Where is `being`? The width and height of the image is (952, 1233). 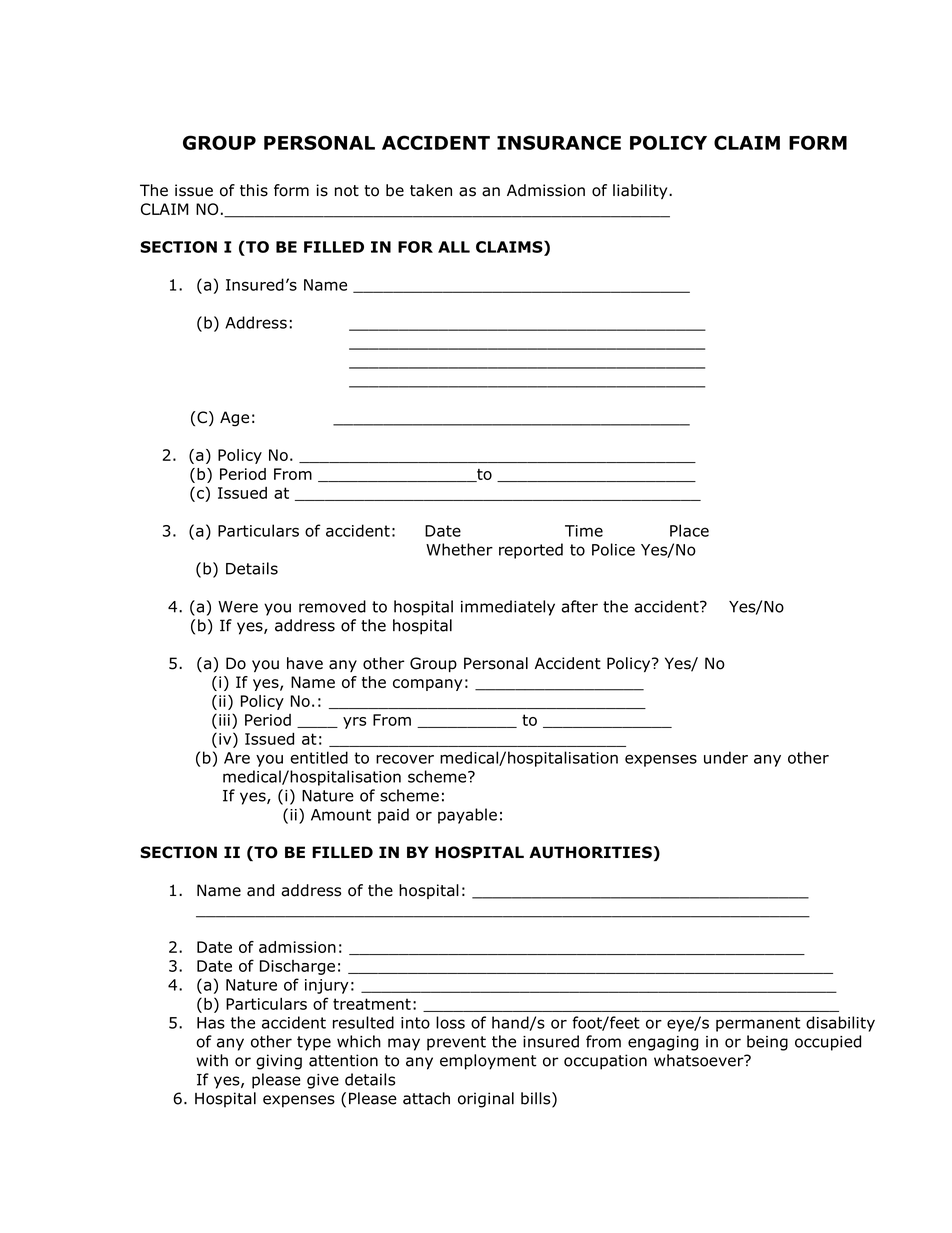 being is located at coordinates (767, 1043).
